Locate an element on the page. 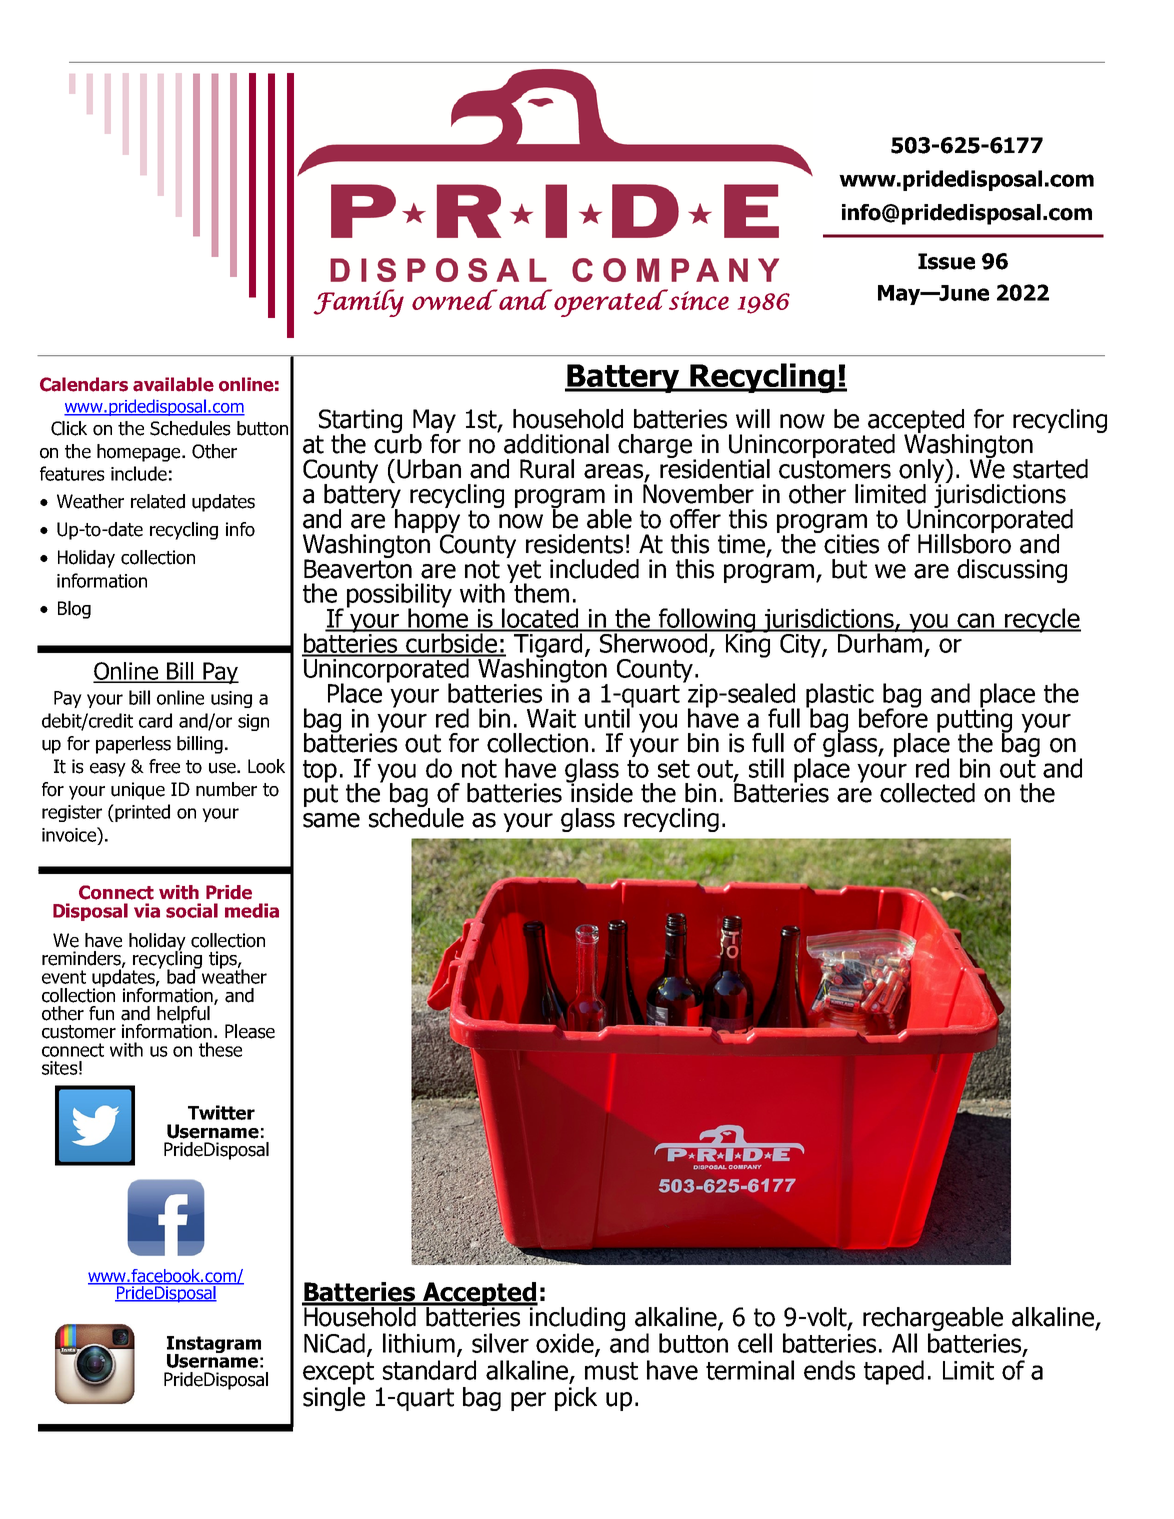 Image resolution: width=1174 pixels, height=1519 pixels. inside is located at coordinates (601, 792).
